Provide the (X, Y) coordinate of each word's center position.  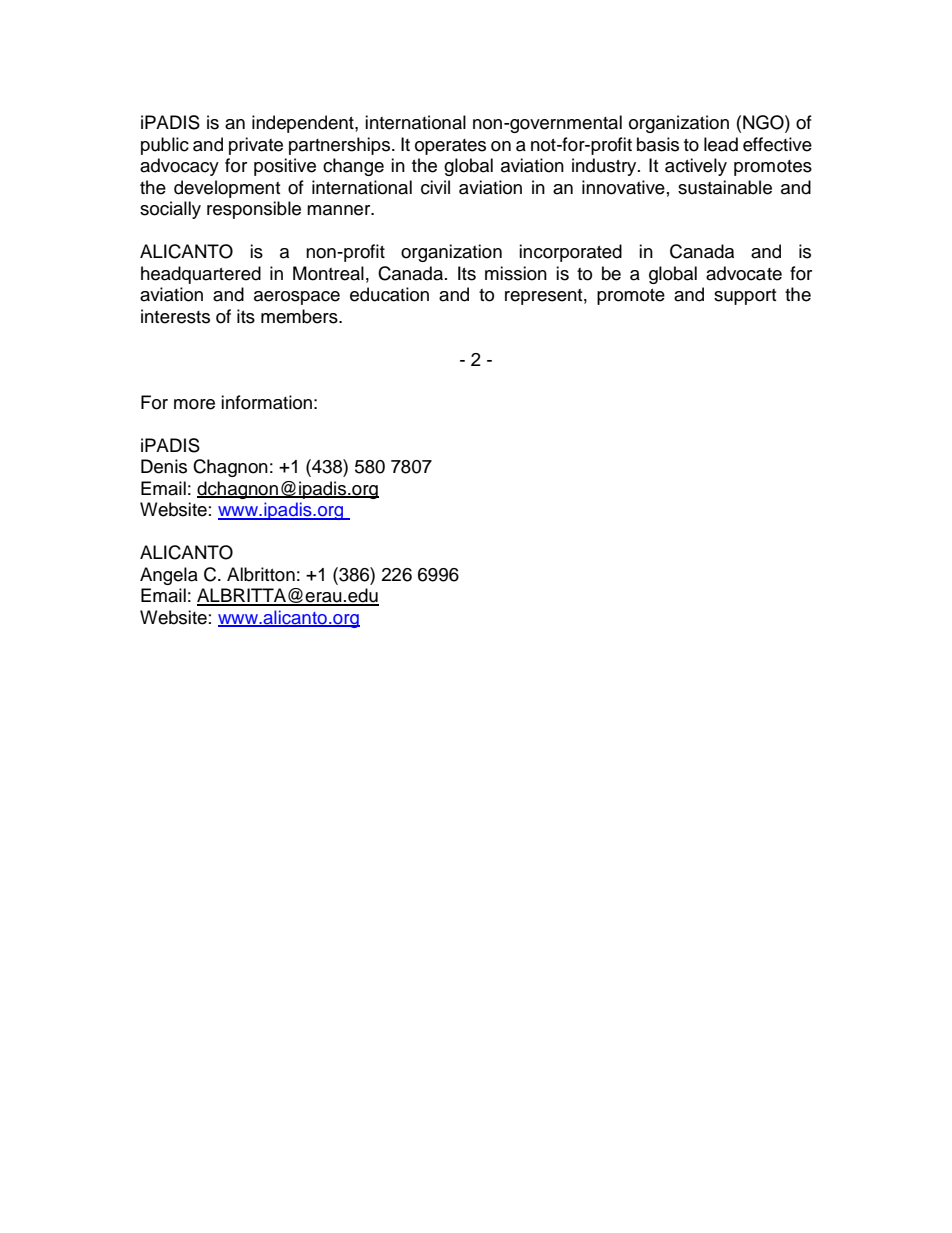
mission (516, 273)
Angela (169, 576)
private (256, 146)
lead (721, 144)
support (745, 297)
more (194, 404)
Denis (164, 466)
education (389, 294)
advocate (744, 273)
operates (450, 147)
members (300, 316)
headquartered (201, 275)
